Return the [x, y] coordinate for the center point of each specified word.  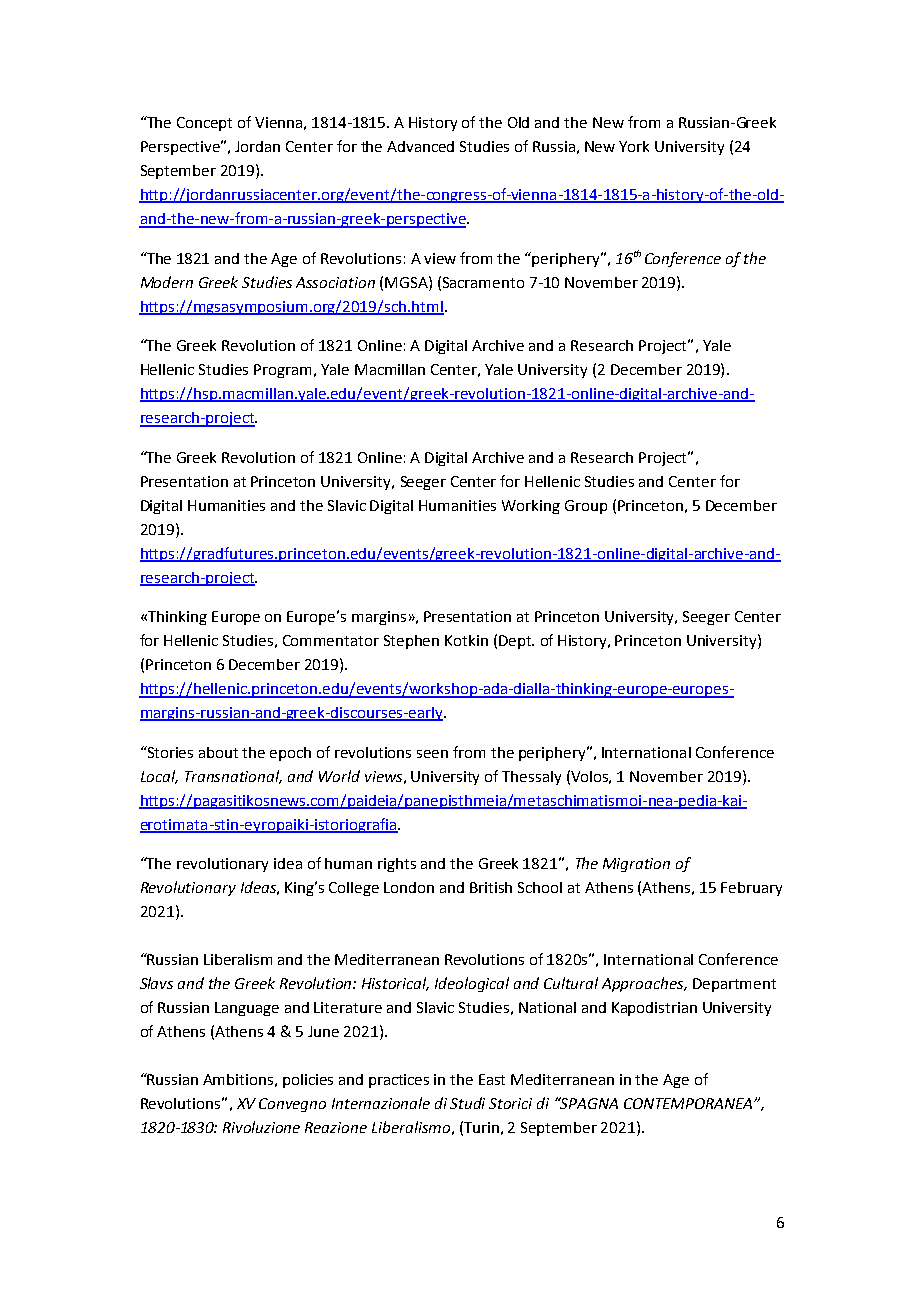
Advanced [420, 146]
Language [247, 1009]
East [492, 1079]
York [634, 146]
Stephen [411, 642]
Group [586, 507]
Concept [204, 124]
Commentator [331, 640]
